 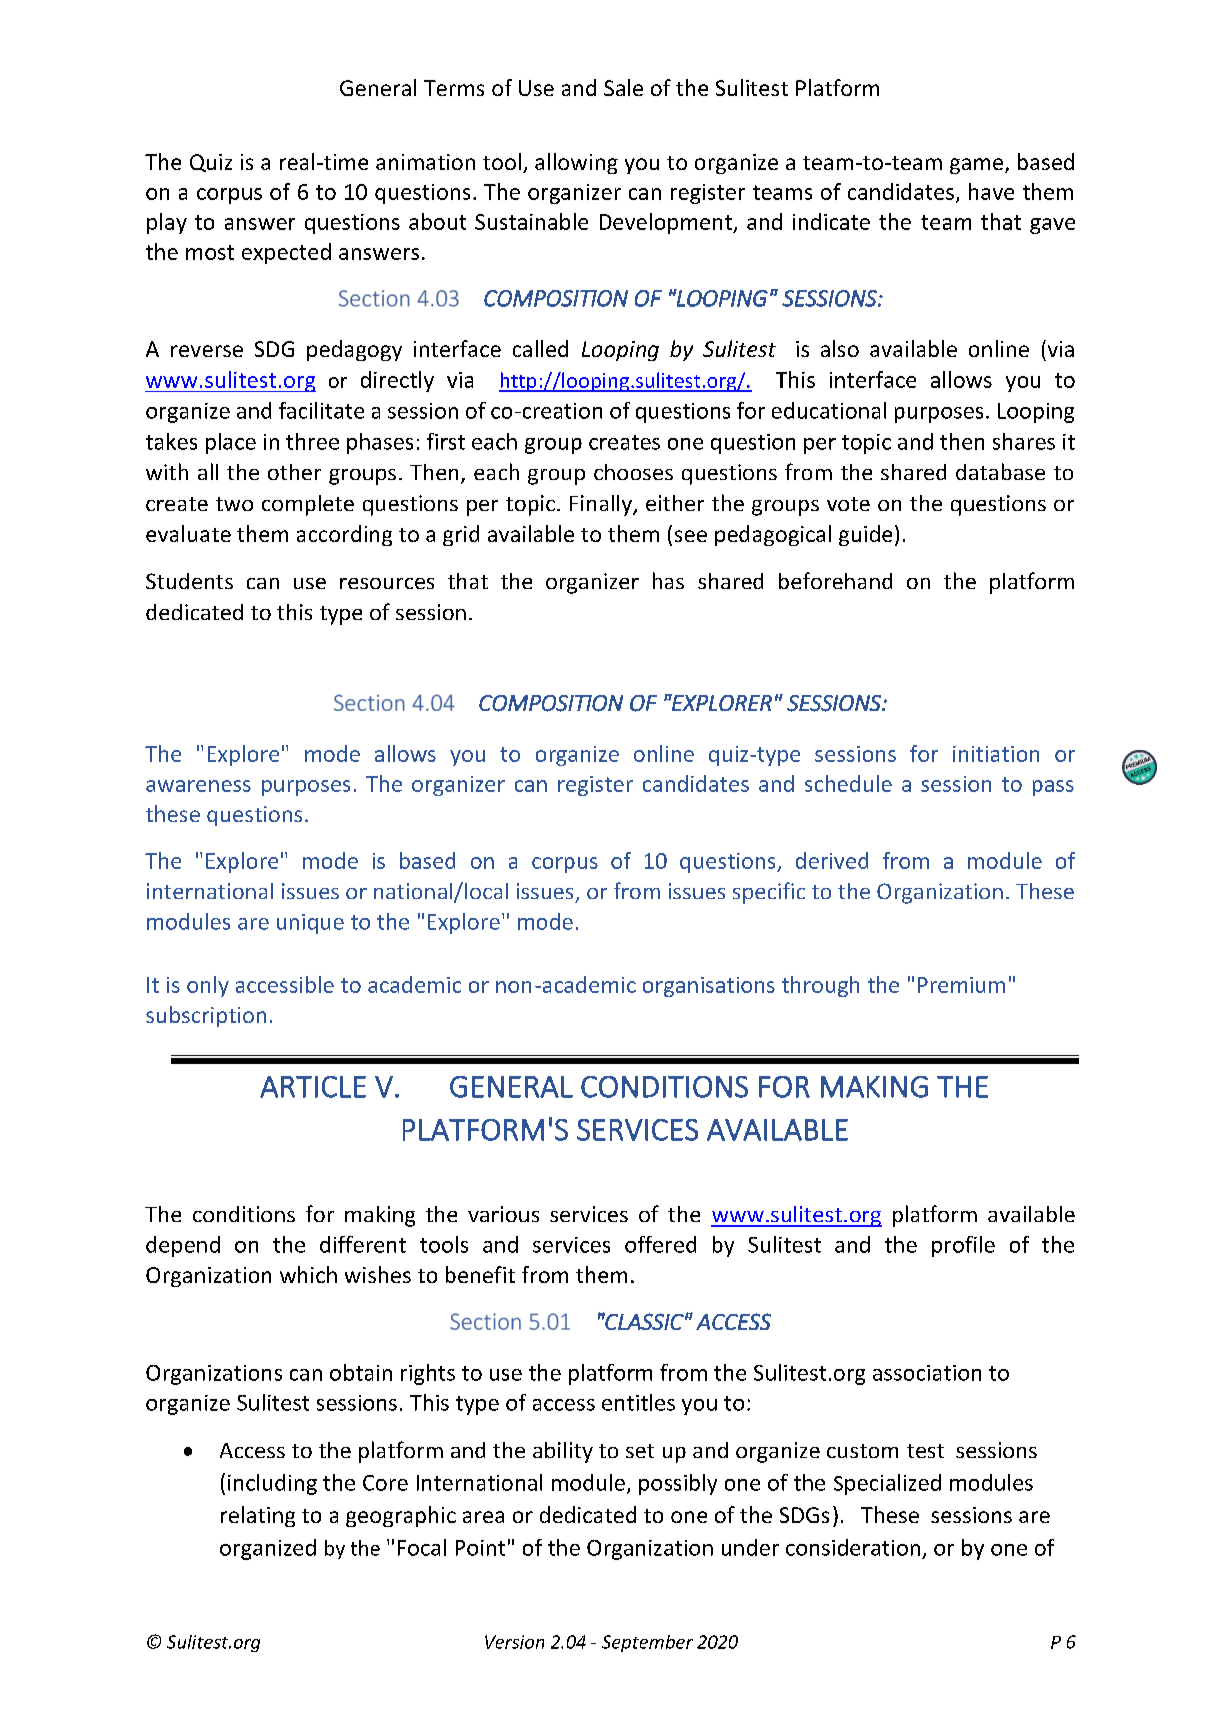 I want to click on game, so click(x=976, y=166).
